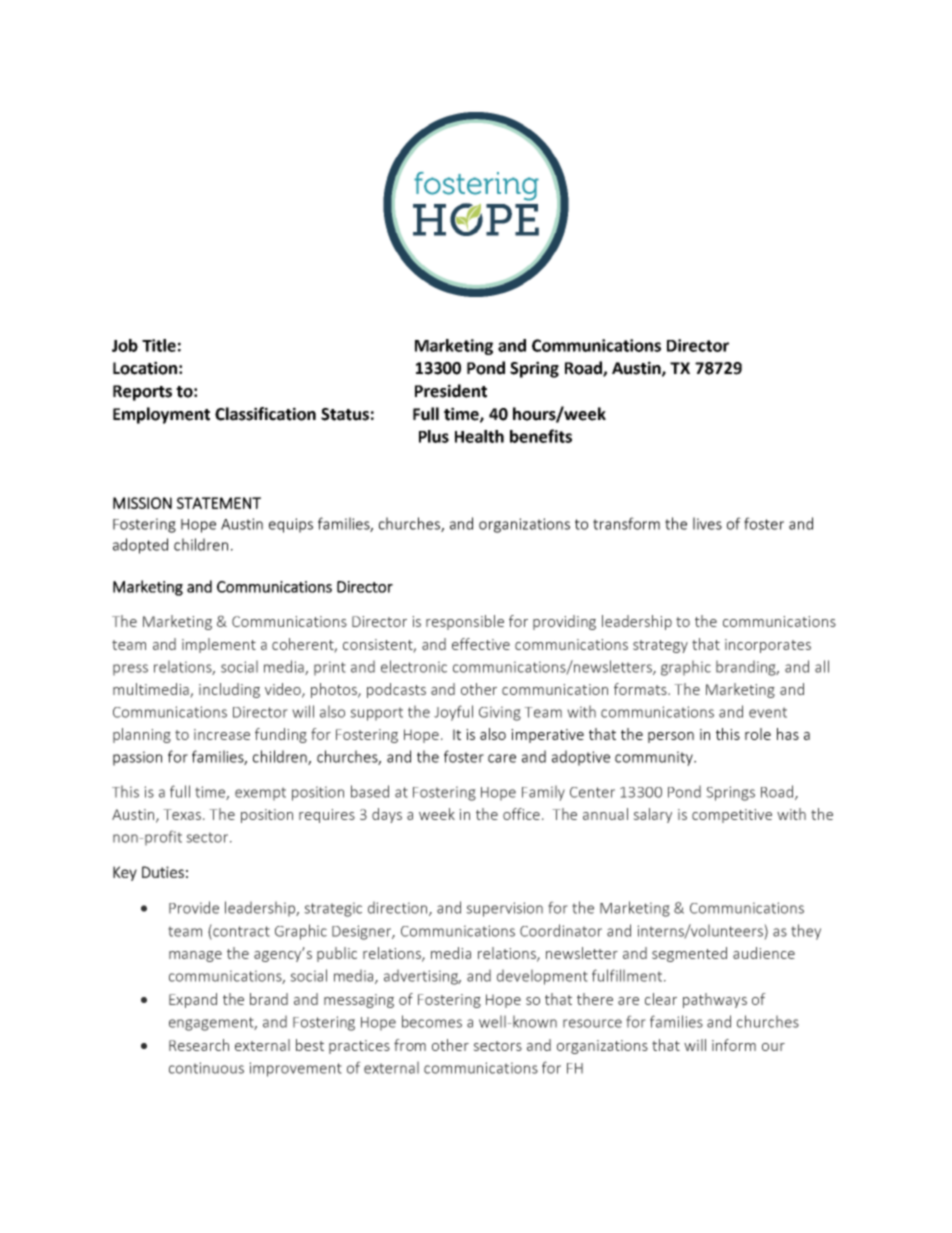 The height and width of the document is (1233, 952). Describe the element at coordinates (453, 713) in the document. I see `Joyful` at that location.
